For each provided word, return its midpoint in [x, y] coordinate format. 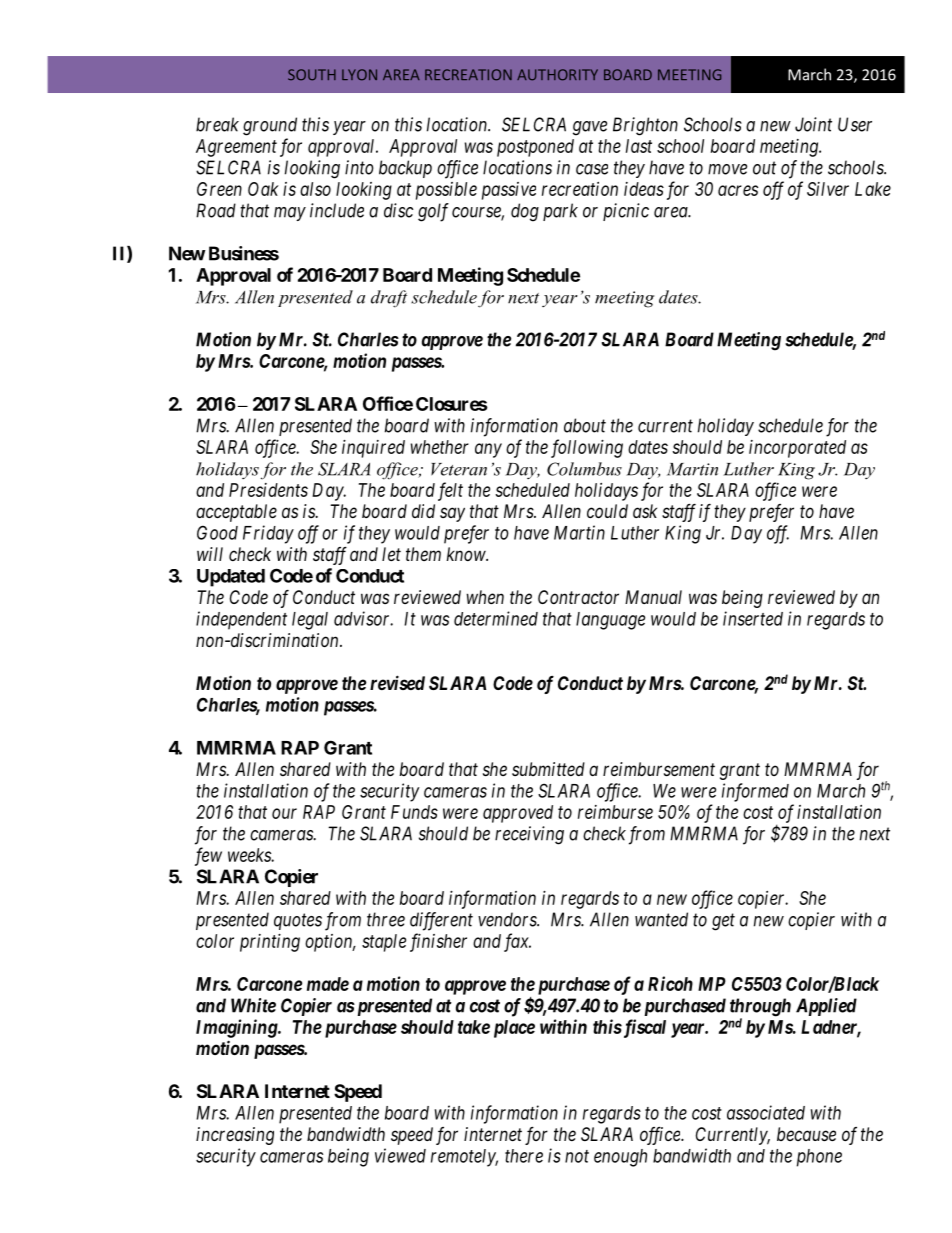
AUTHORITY [557, 75]
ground [270, 126]
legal [310, 621]
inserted [753, 618]
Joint [813, 124]
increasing [235, 1136]
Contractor [578, 597]
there [524, 1156]
